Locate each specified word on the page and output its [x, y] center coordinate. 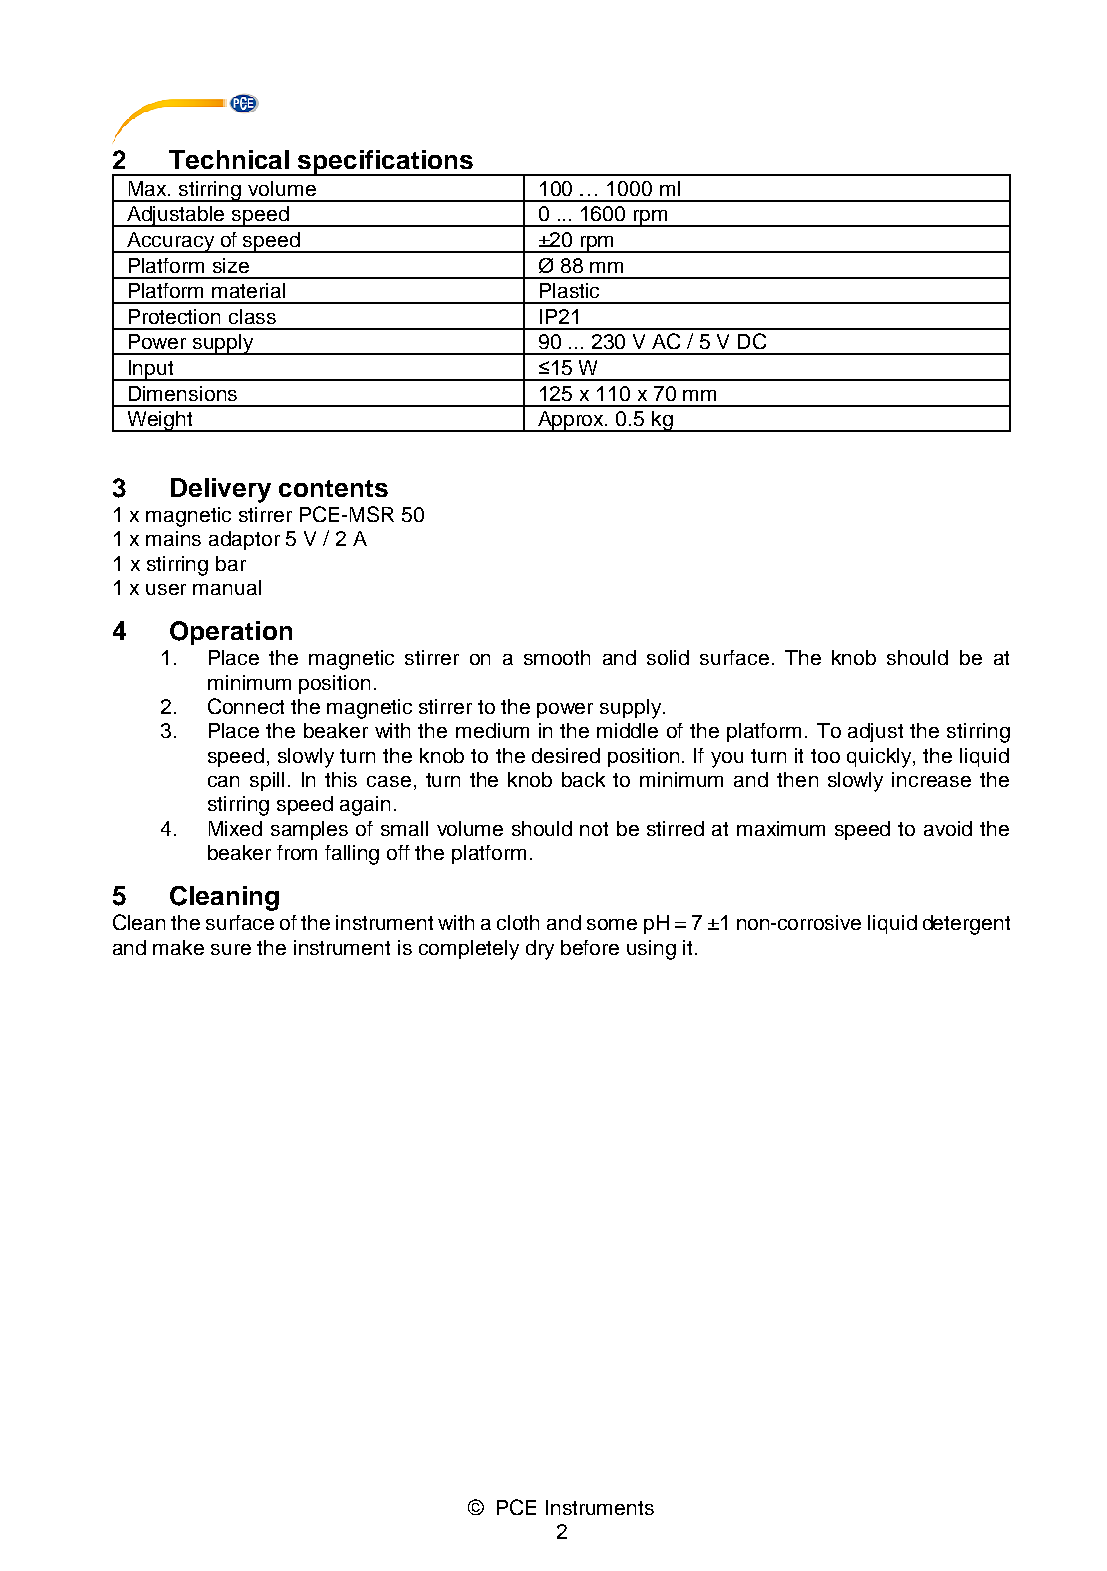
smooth [557, 657]
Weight [160, 421]
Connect [246, 706]
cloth [518, 922]
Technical [229, 159]
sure [231, 949]
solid [668, 657]
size [231, 265]
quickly [880, 758]
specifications [386, 163]
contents [333, 488]
